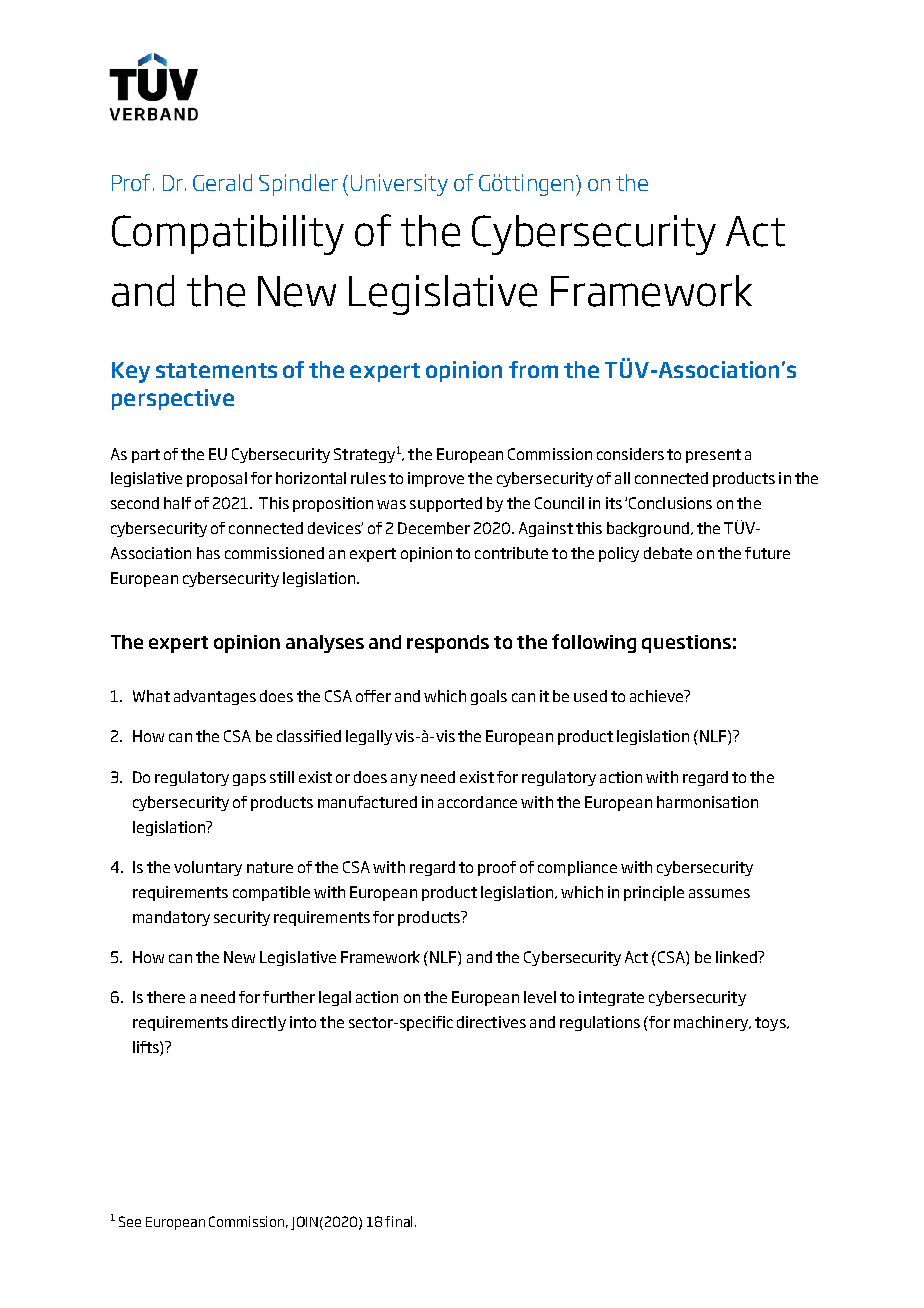 Image resolution: width=924 pixels, height=1308 pixels. What do you see at coordinates (533, 369) in the document?
I see `from` at bounding box center [533, 369].
